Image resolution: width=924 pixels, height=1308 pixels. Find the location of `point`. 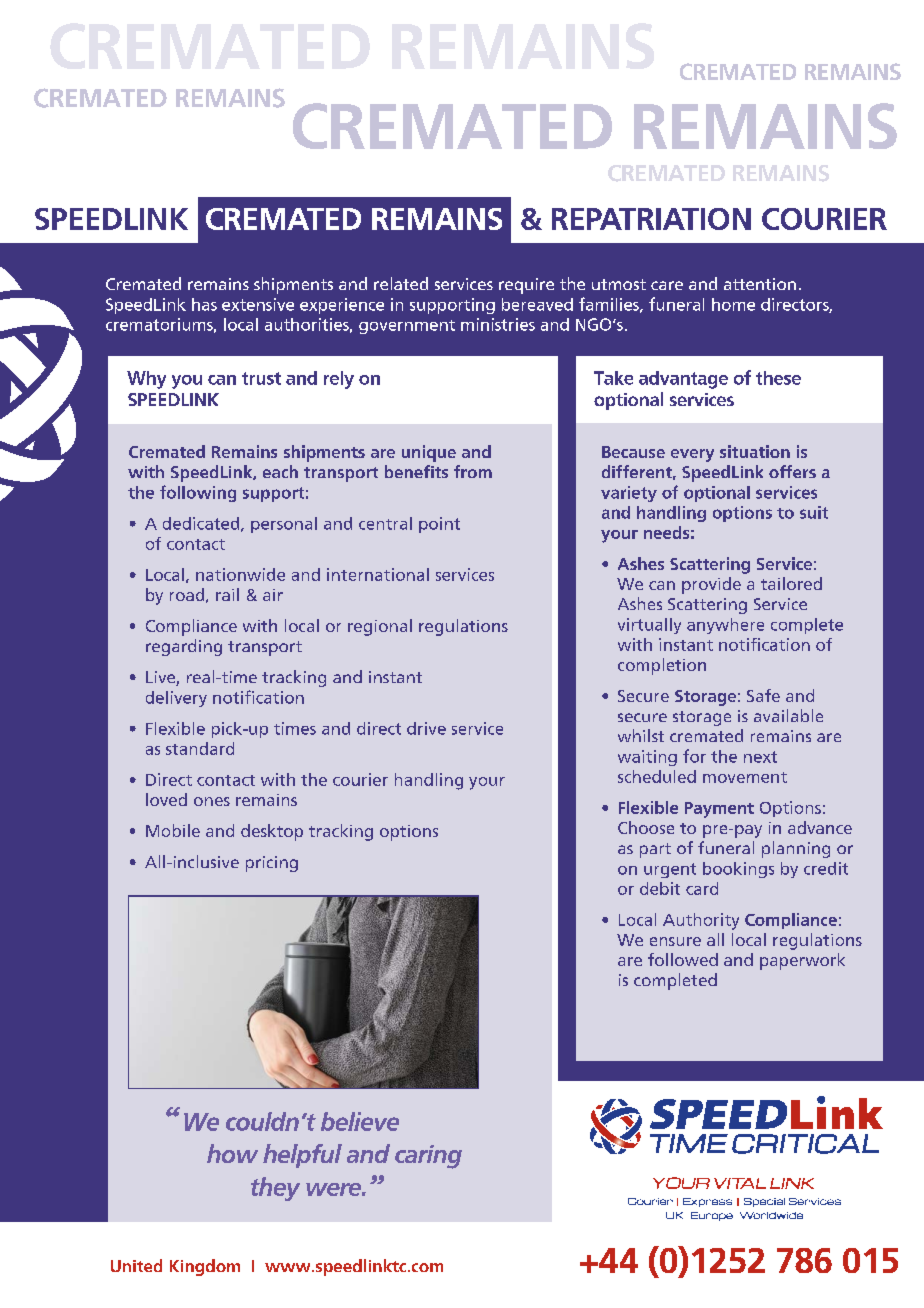

point is located at coordinates (439, 525).
